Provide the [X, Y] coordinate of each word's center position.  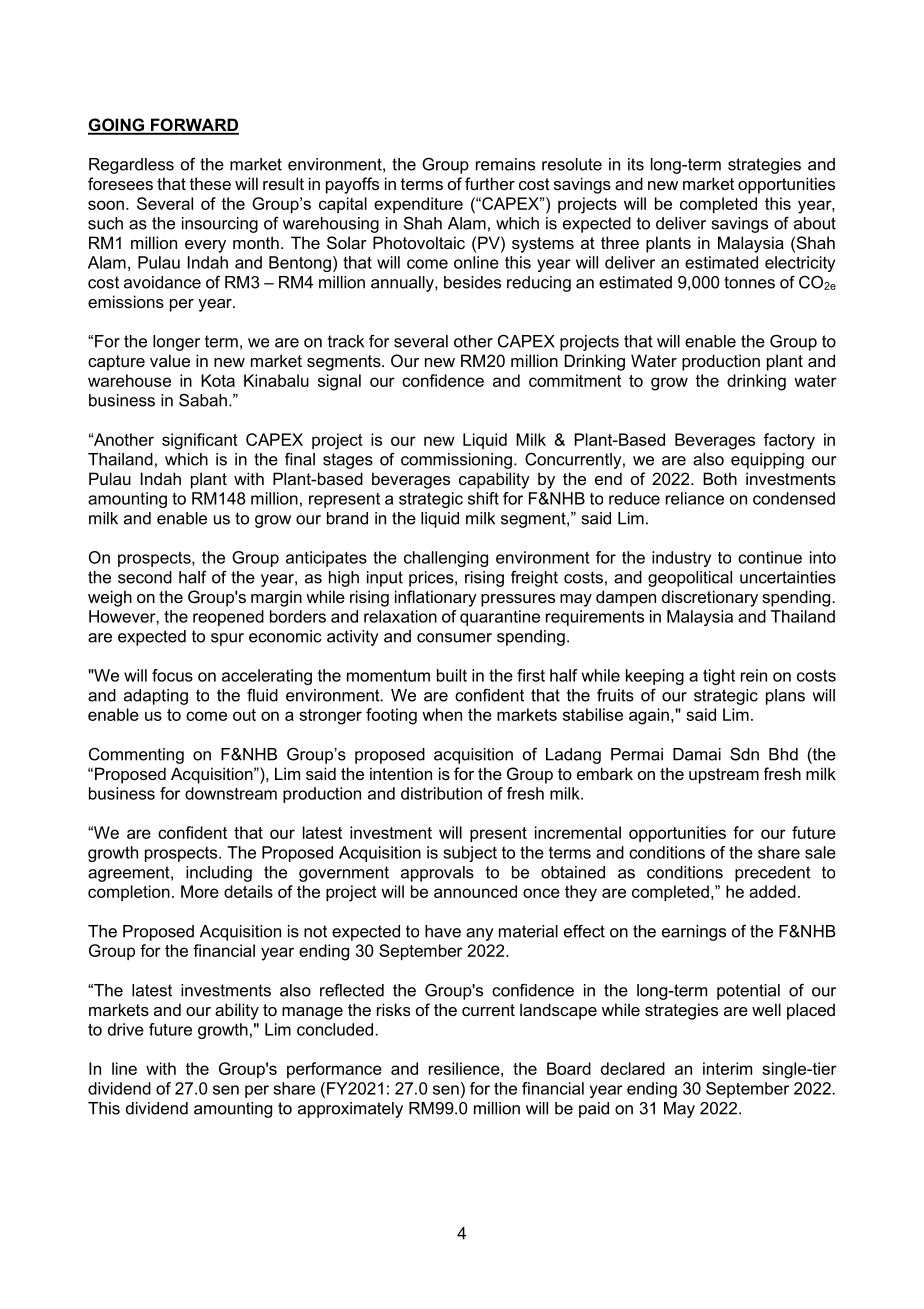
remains [505, 164]
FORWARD [194, 126]
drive [126, 1029]
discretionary [710, 598]
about [815, 223]
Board [569, 1068]
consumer [454, 638]
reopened [228, 618]
